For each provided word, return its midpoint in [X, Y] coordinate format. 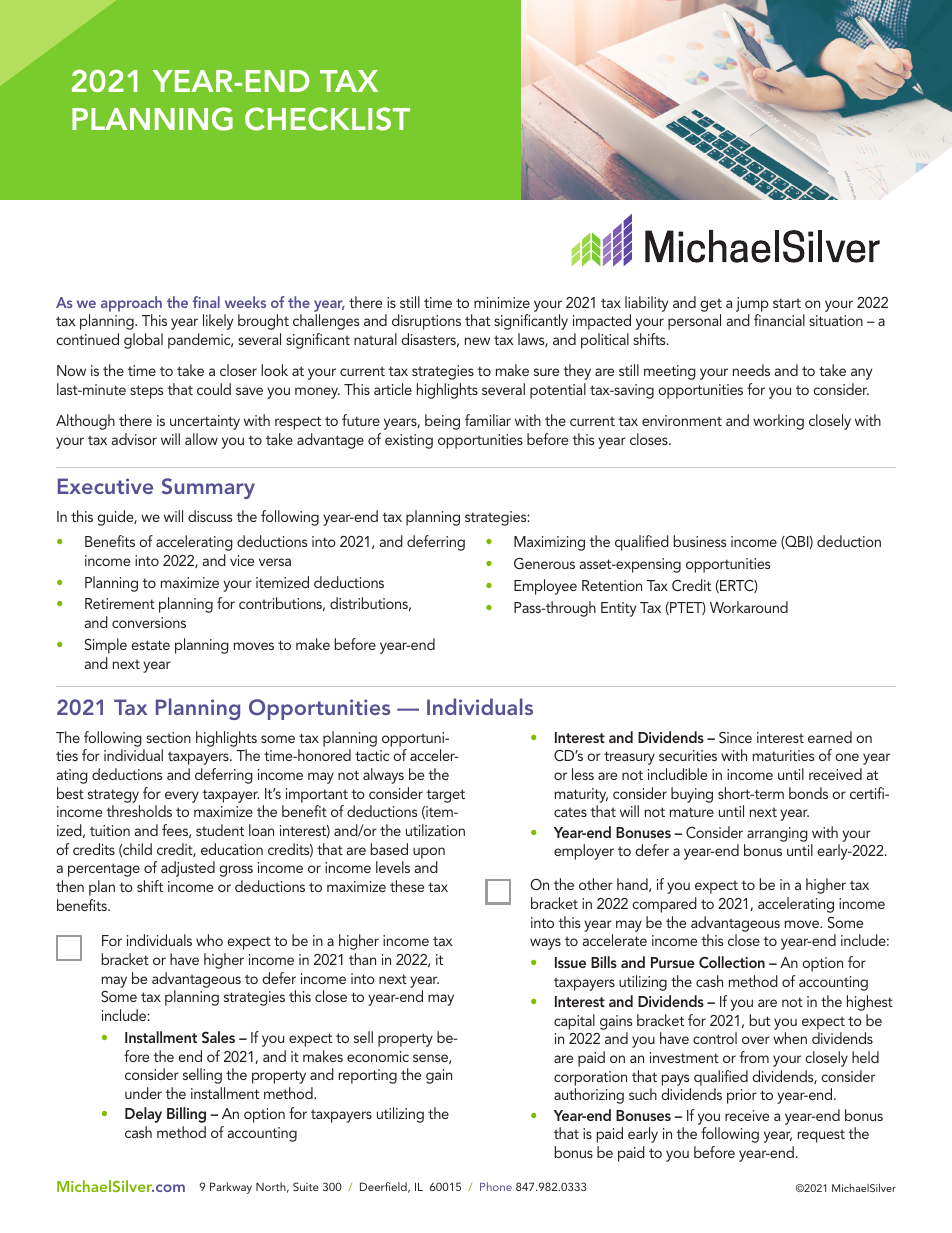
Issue [570, 962]
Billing [186, 1115]
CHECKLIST [327, 119]
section [168, 737]
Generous [544, 563]
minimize [502, 302]
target [445, 796]
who [209, 940]
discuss [210, 516]
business [700, 541]
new [477, 341]
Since [735, 737]
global [143, 341]
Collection [732, 962]
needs [751, 370]
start [787, 303]
